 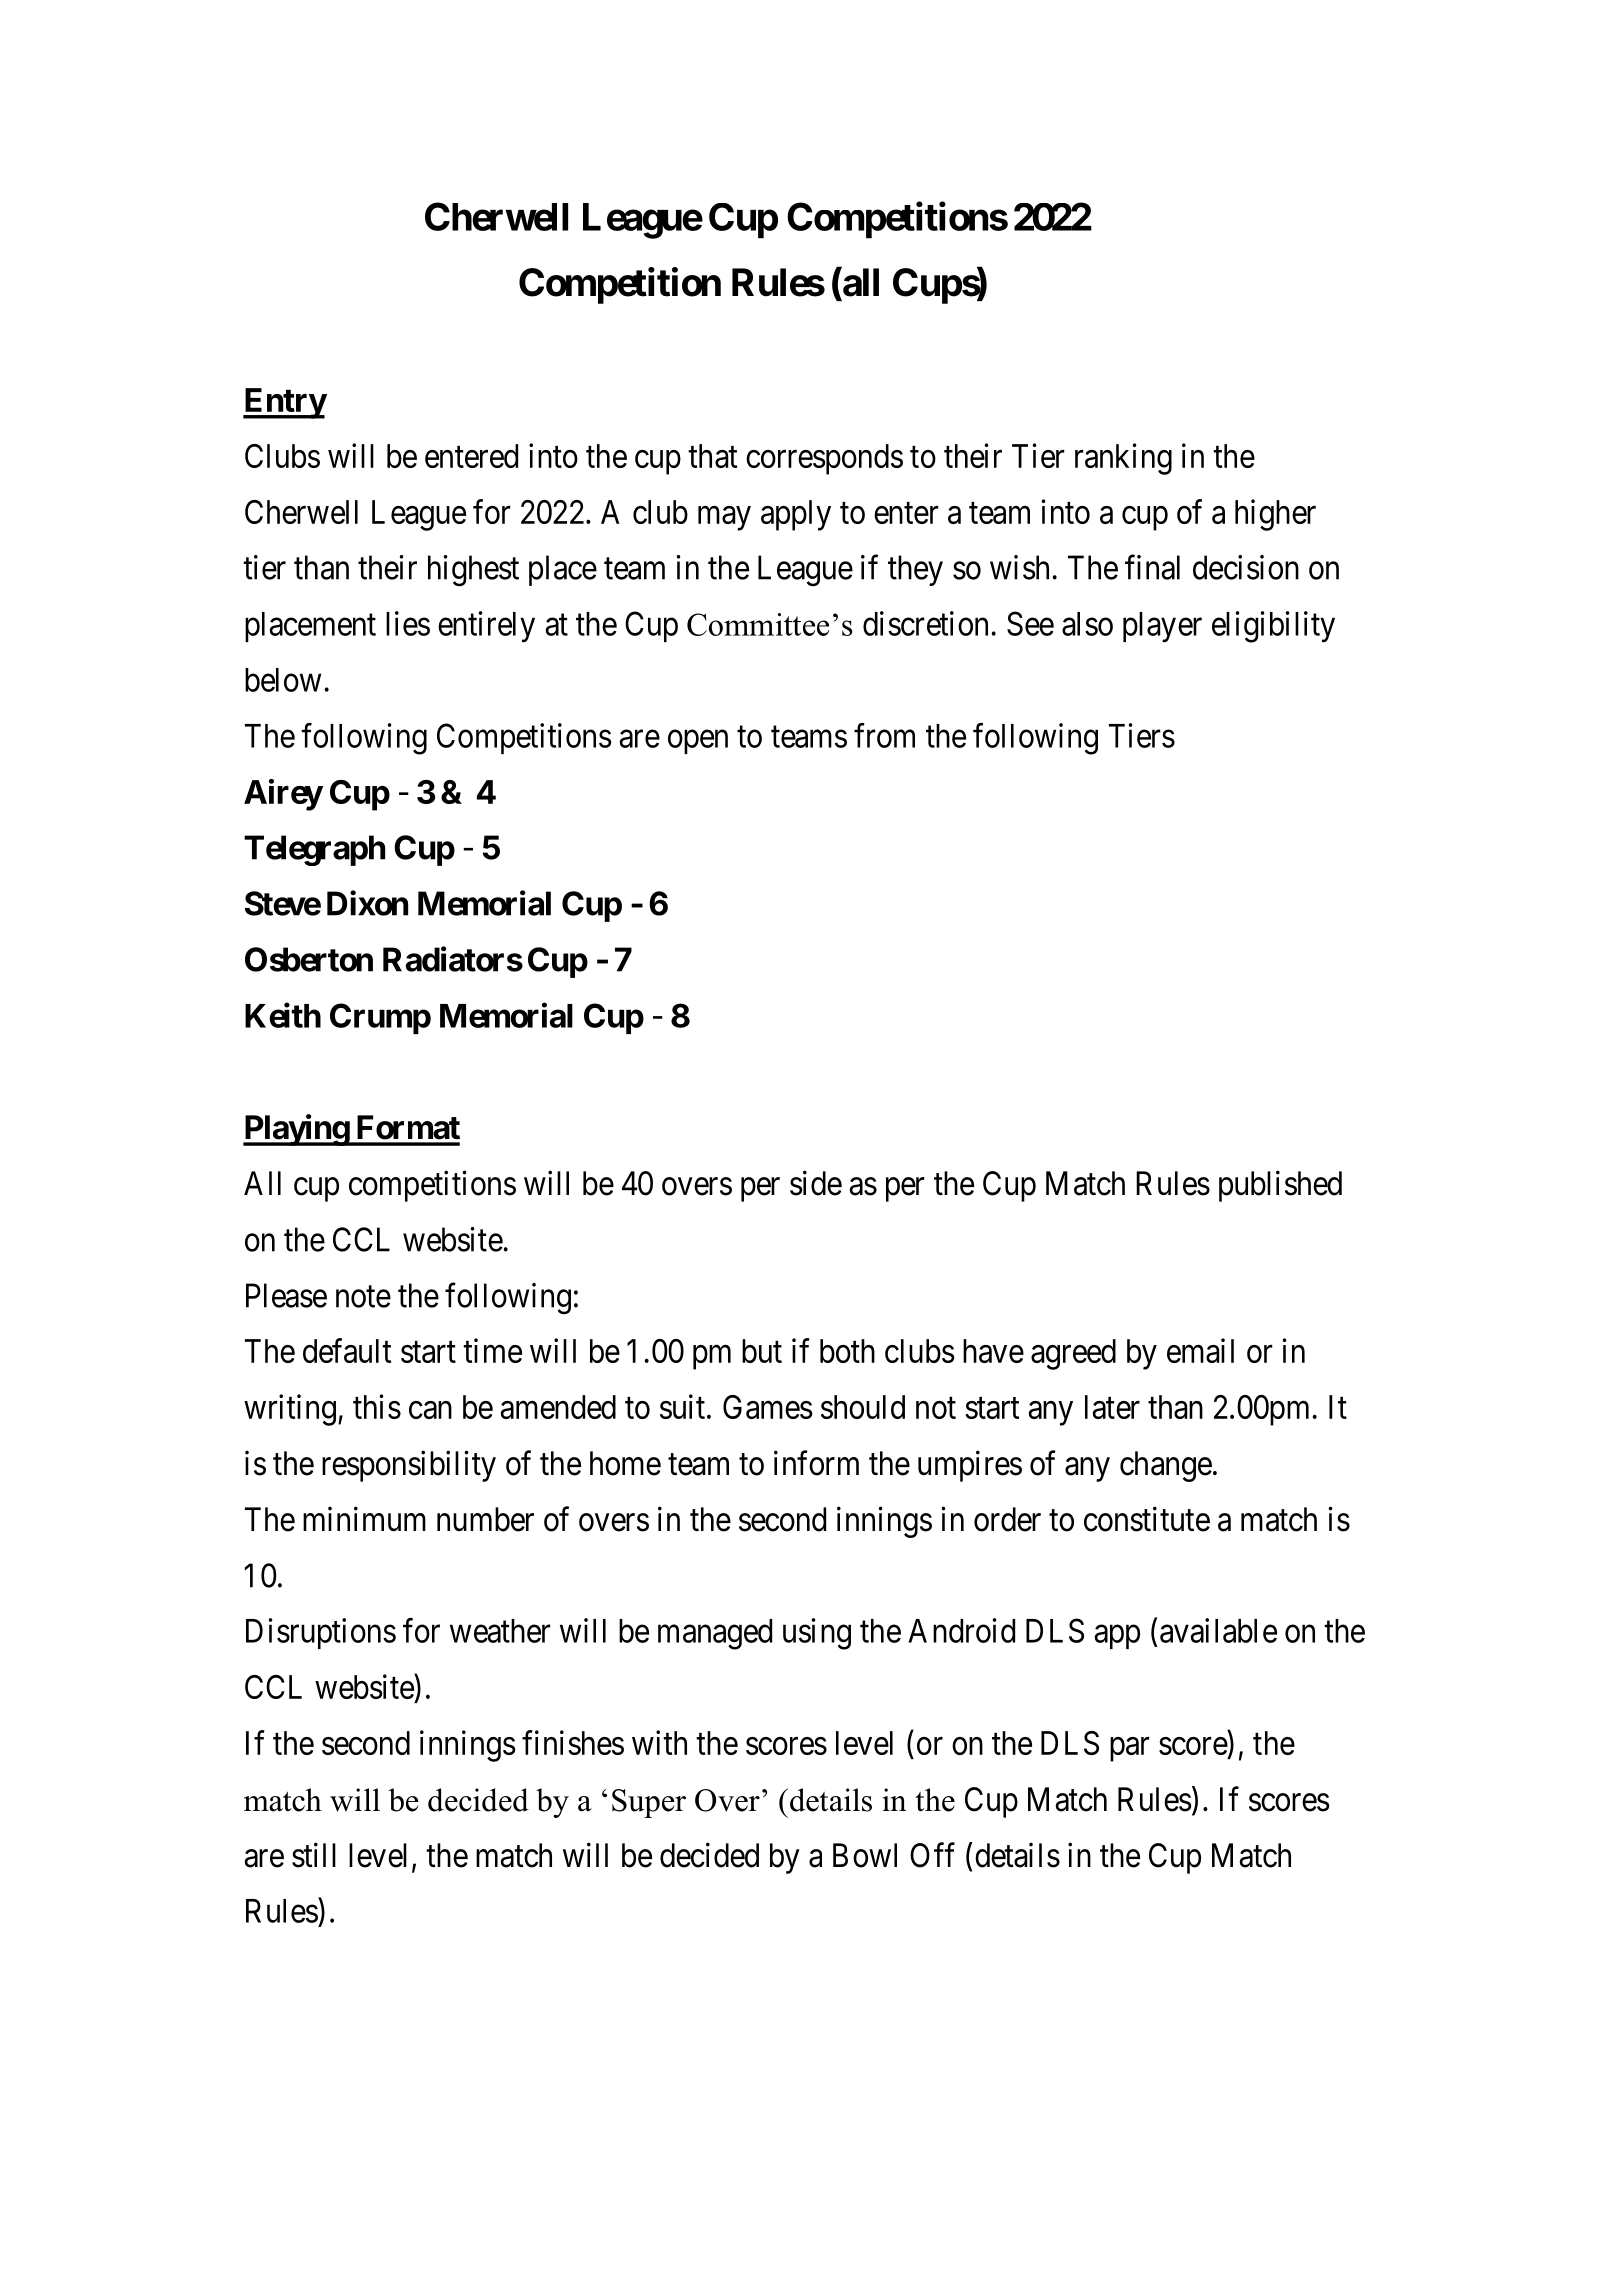 What do you see at coordinates (1200, 1350) in the document?
I see `email` at bounding box center [1200, 1350].
